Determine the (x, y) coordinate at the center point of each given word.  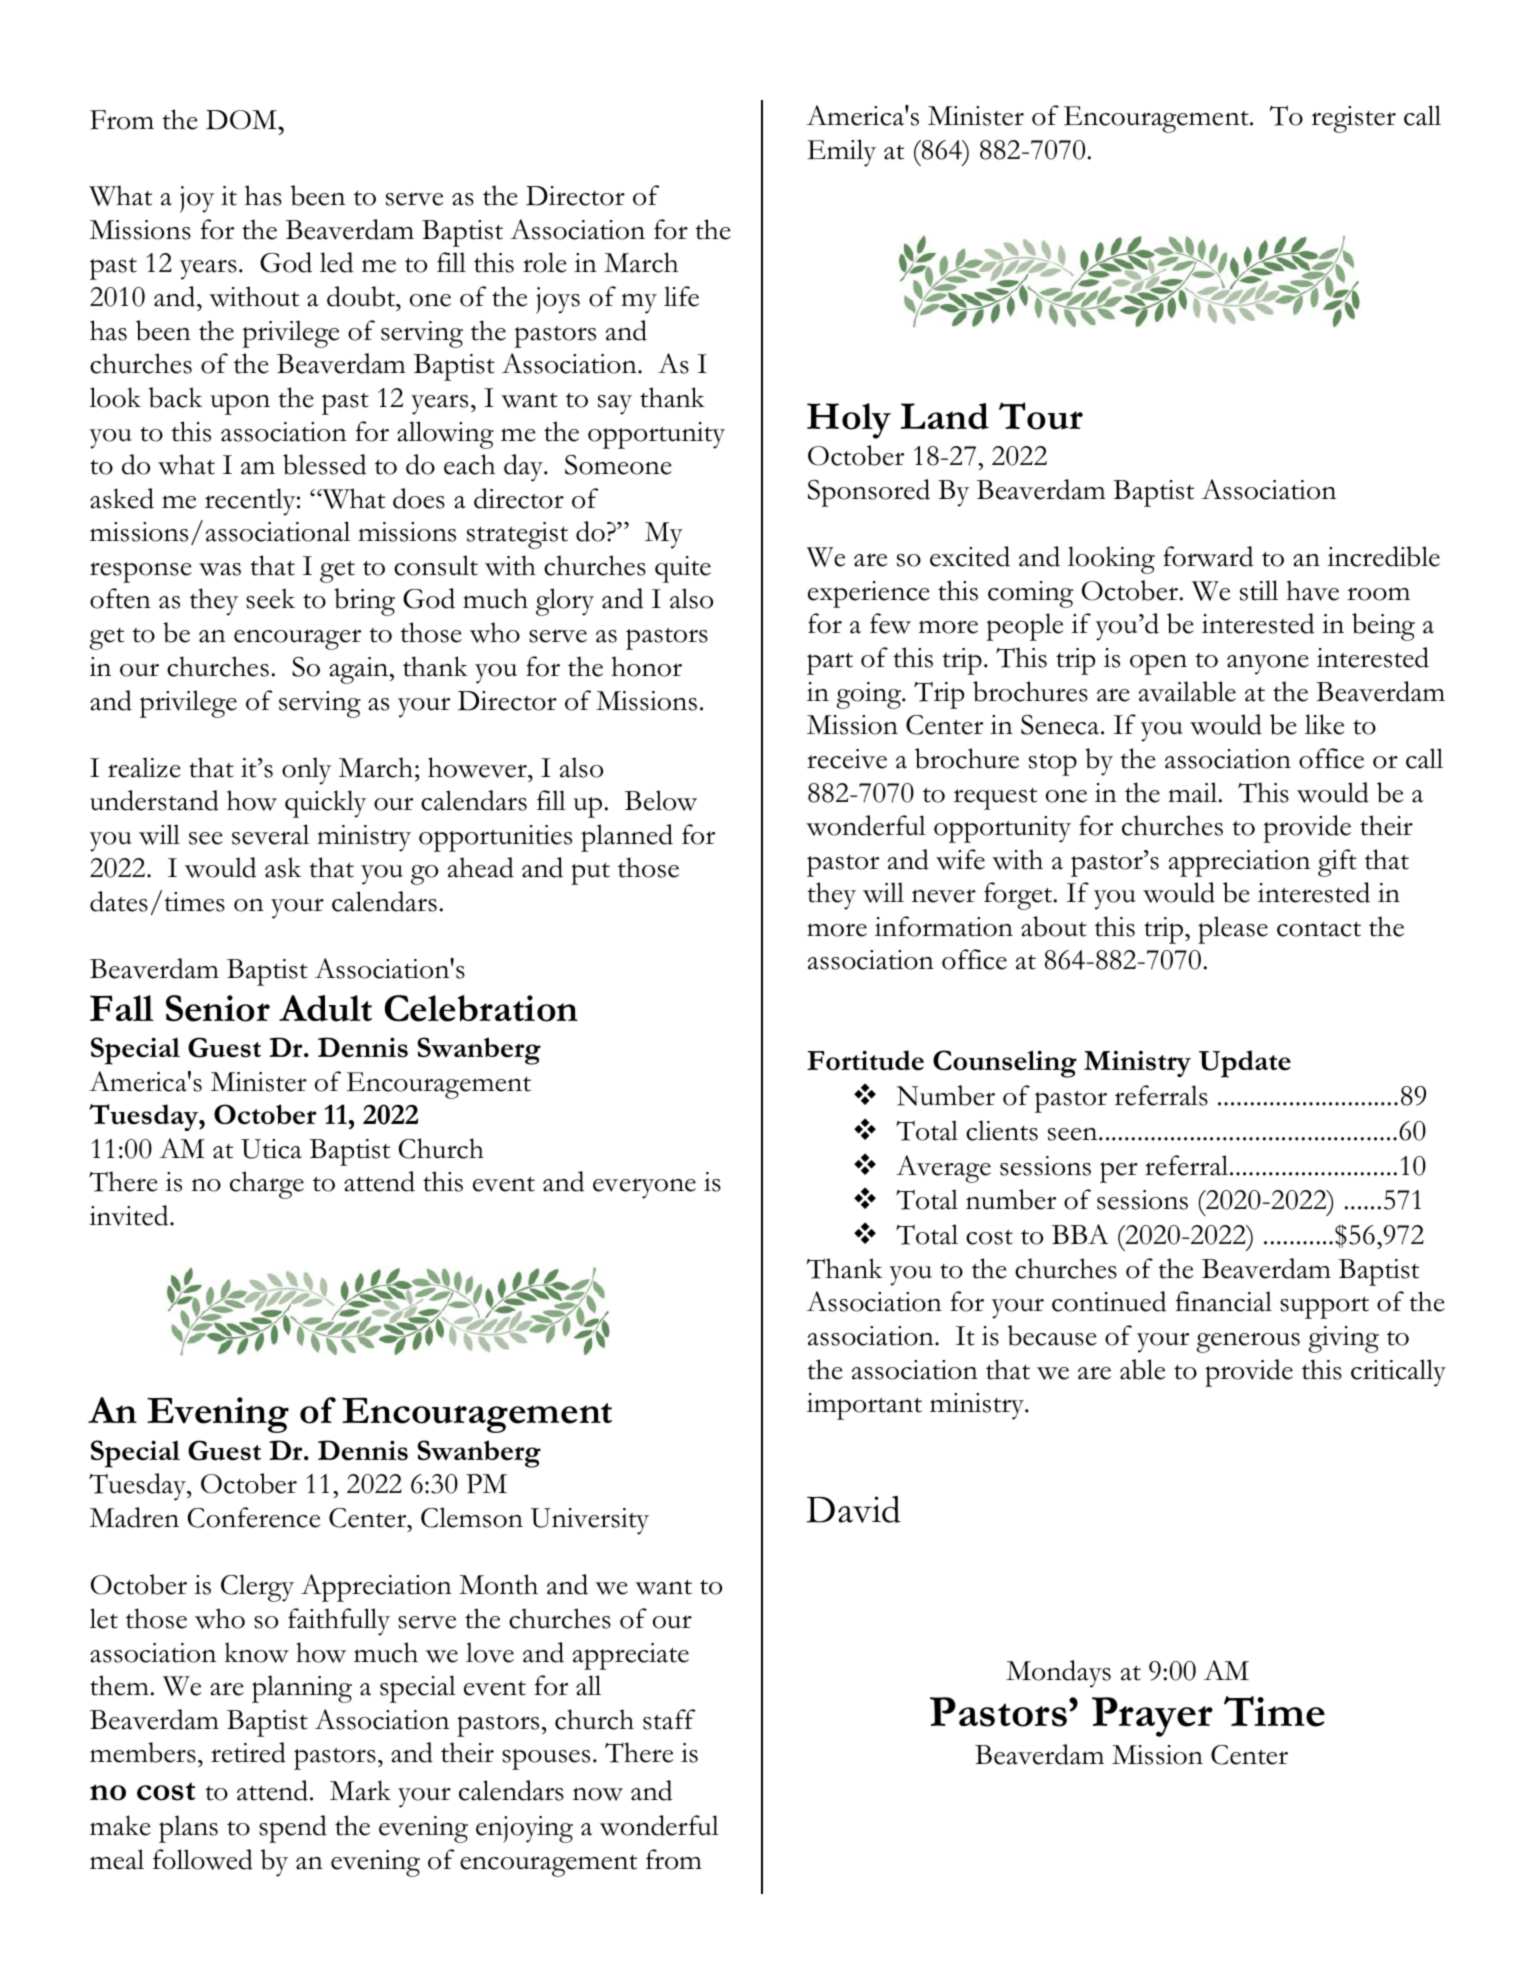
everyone (644, 1188)
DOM (242, 120)
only (306, 771)
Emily (841, 153)
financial (1224, 1301)
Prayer (1152, 1717)
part (830, 663)
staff (669, 1719)
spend (293, 1829)
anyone (1268, 665)
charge (267, 1185)
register (1353, 119)
